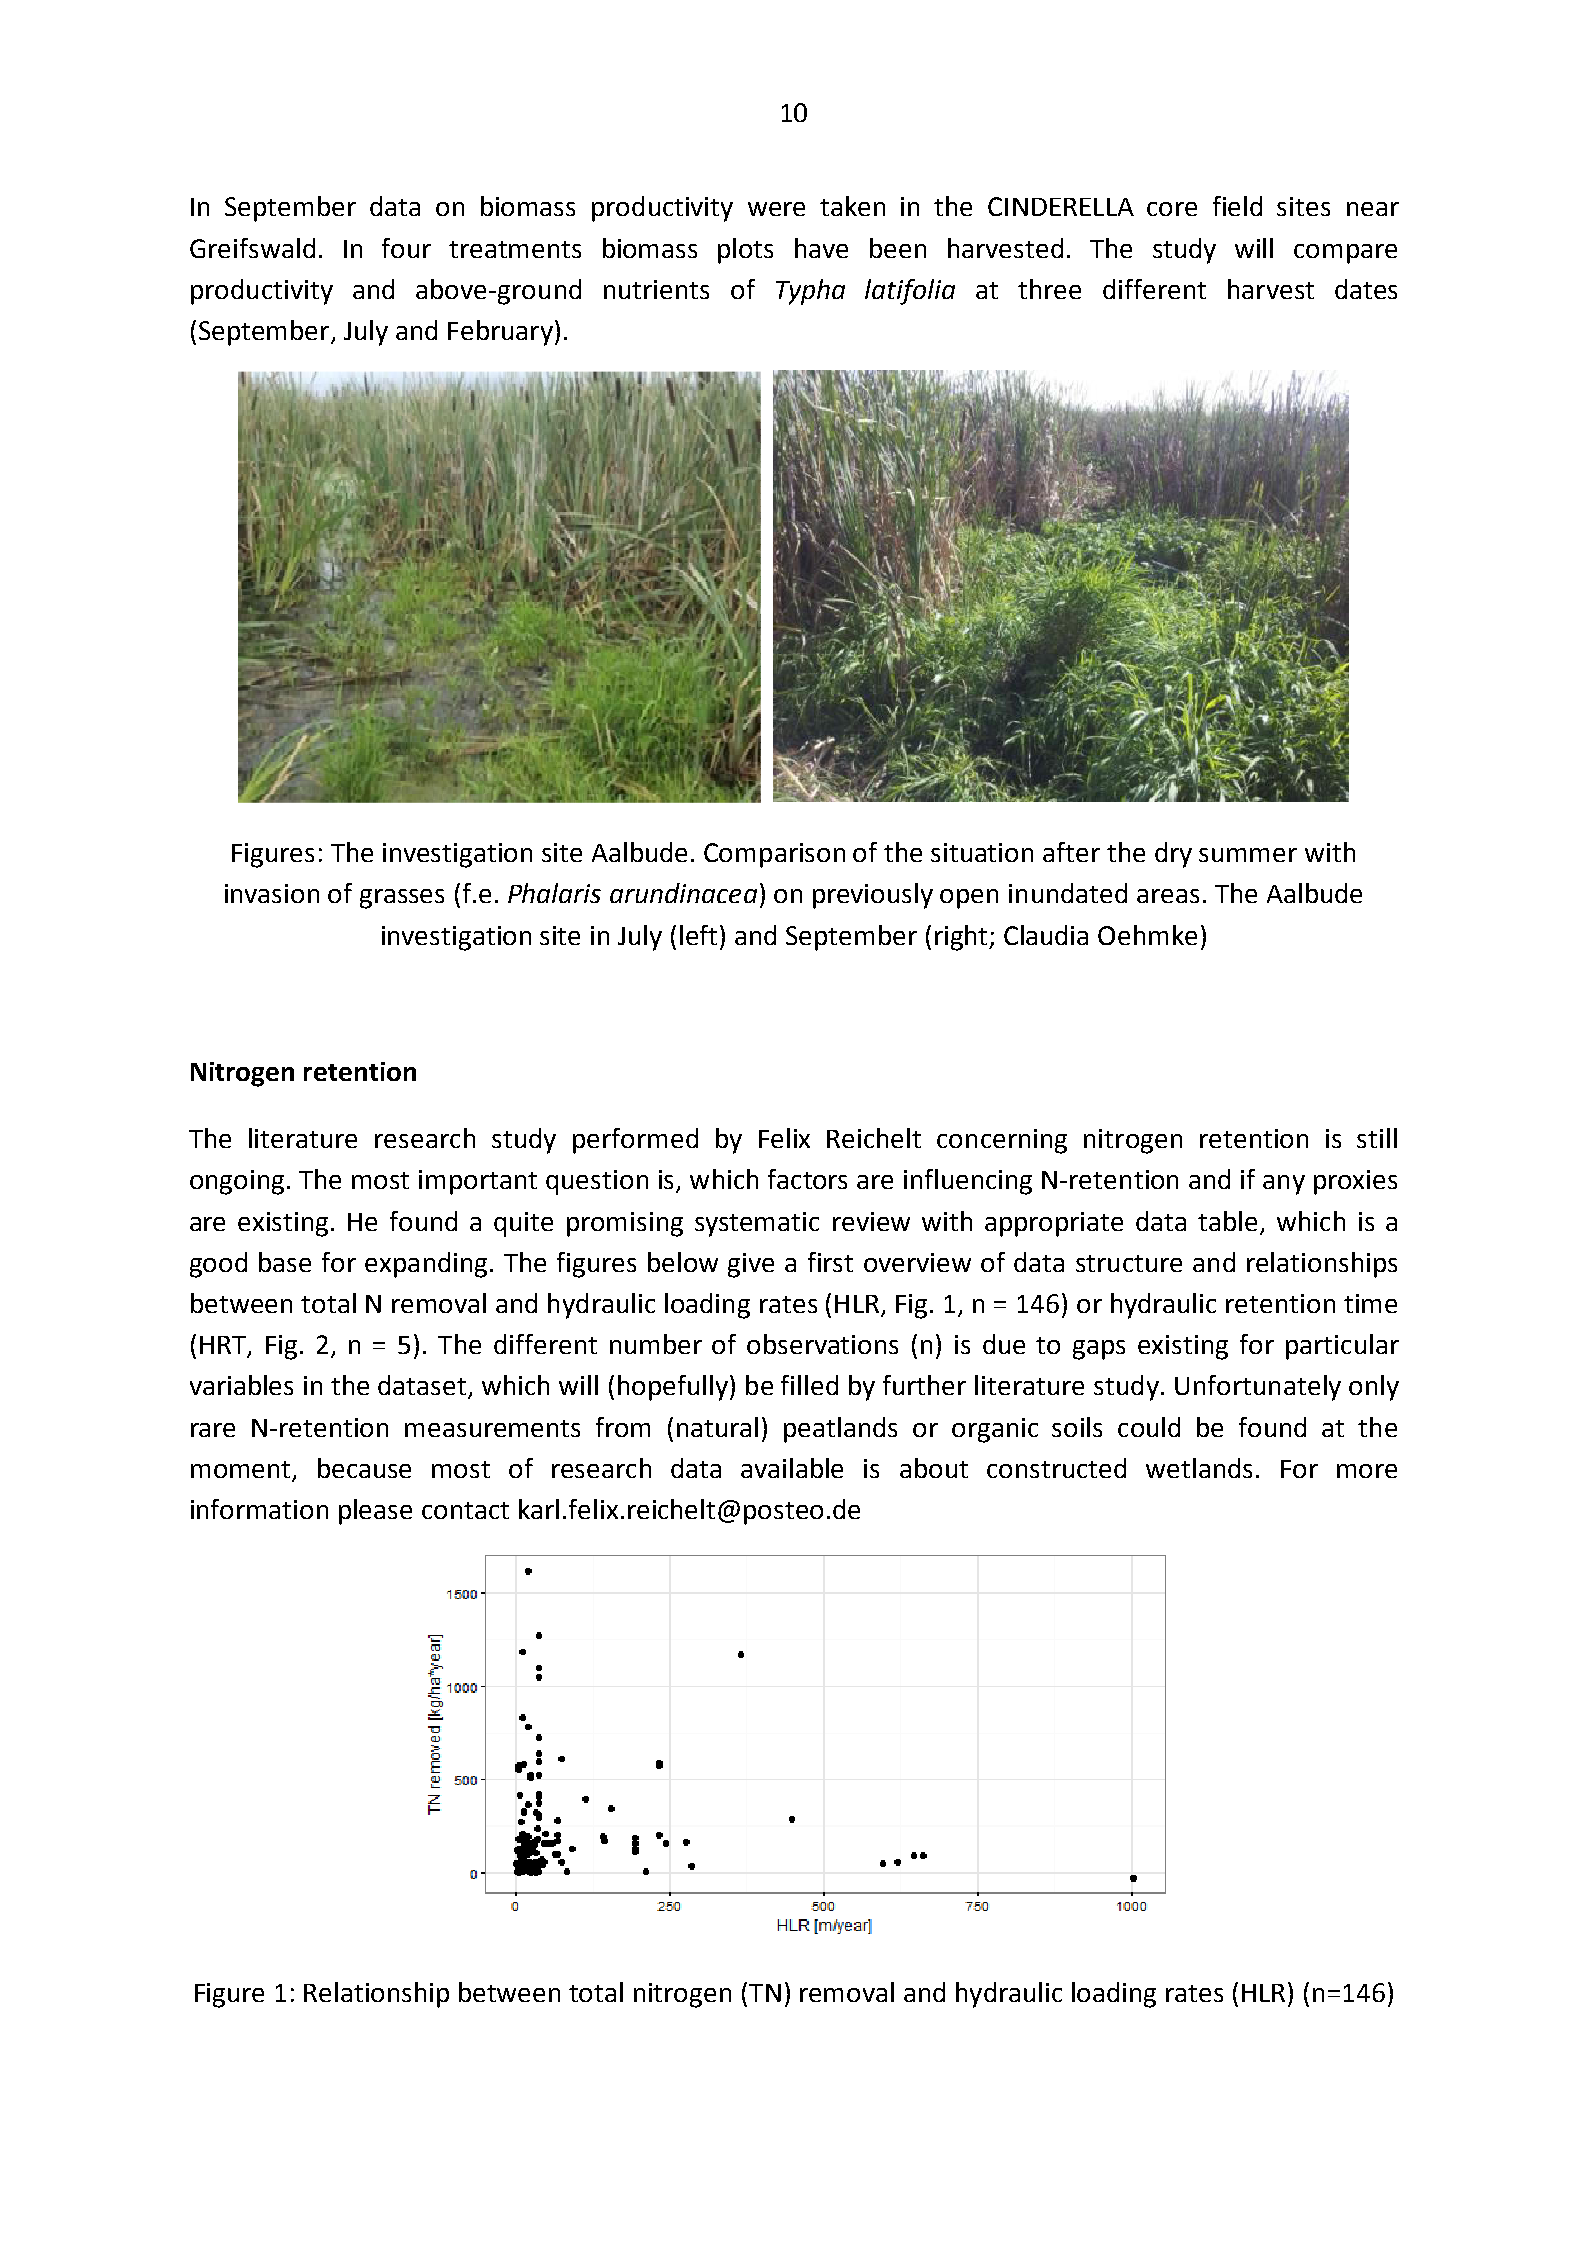 The image size is (1587, 2246). Describe the element at coordinates (1199, 1468) in the screenshot. I see `wetlands` at that location.
